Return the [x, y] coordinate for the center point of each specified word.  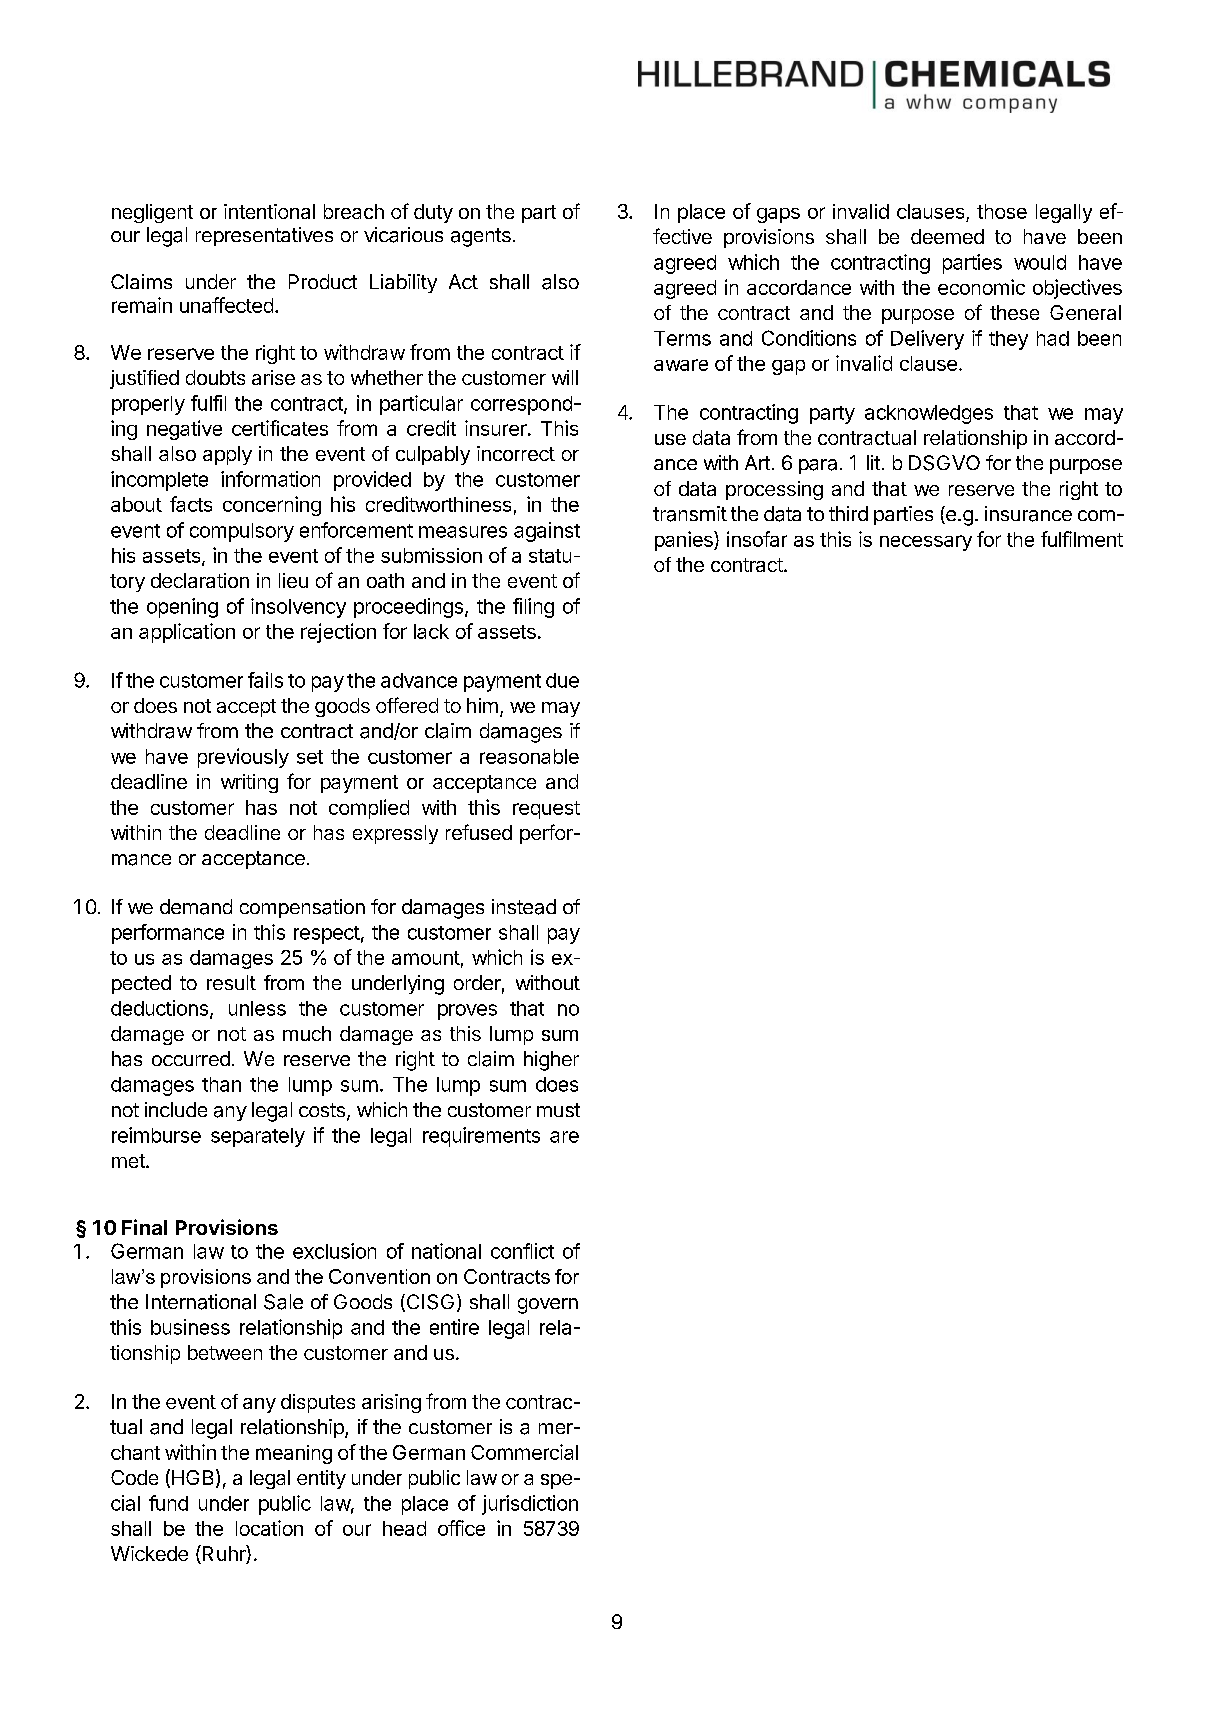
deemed [947, 236]
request [546, 810]
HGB [192, 1477]
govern [548, 1306]
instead [524, 907]
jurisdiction [530, 1505]
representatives [264, 236]
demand [196, 907]
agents [481, 237]
